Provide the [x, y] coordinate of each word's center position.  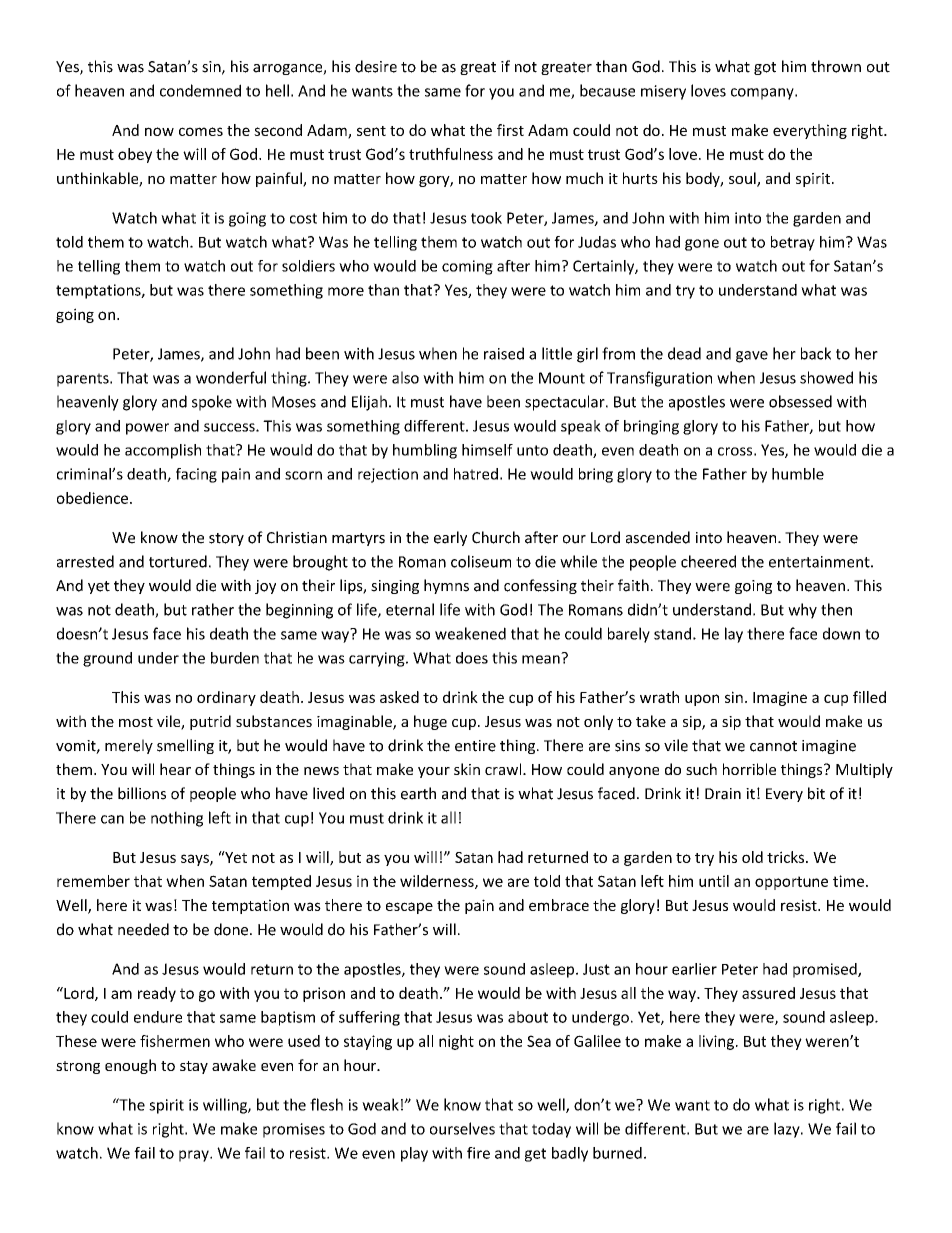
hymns [446, 586]
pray [195, 1156]
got [765, 68]
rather [213, 609]
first [510, 130]
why [802, 611]
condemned [200, 90]
